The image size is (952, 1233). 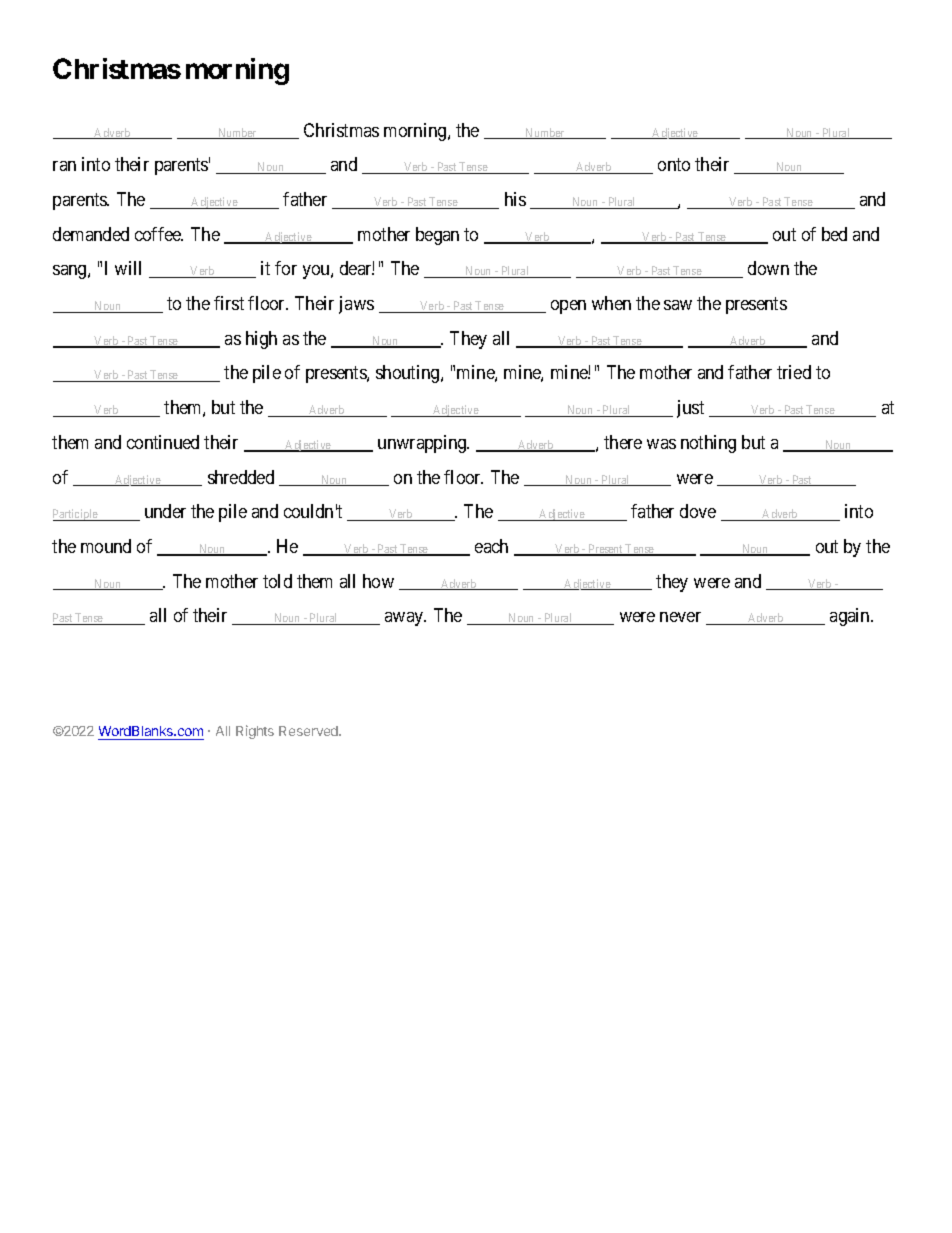 I want to click on his, so click(x=515, y=199).
